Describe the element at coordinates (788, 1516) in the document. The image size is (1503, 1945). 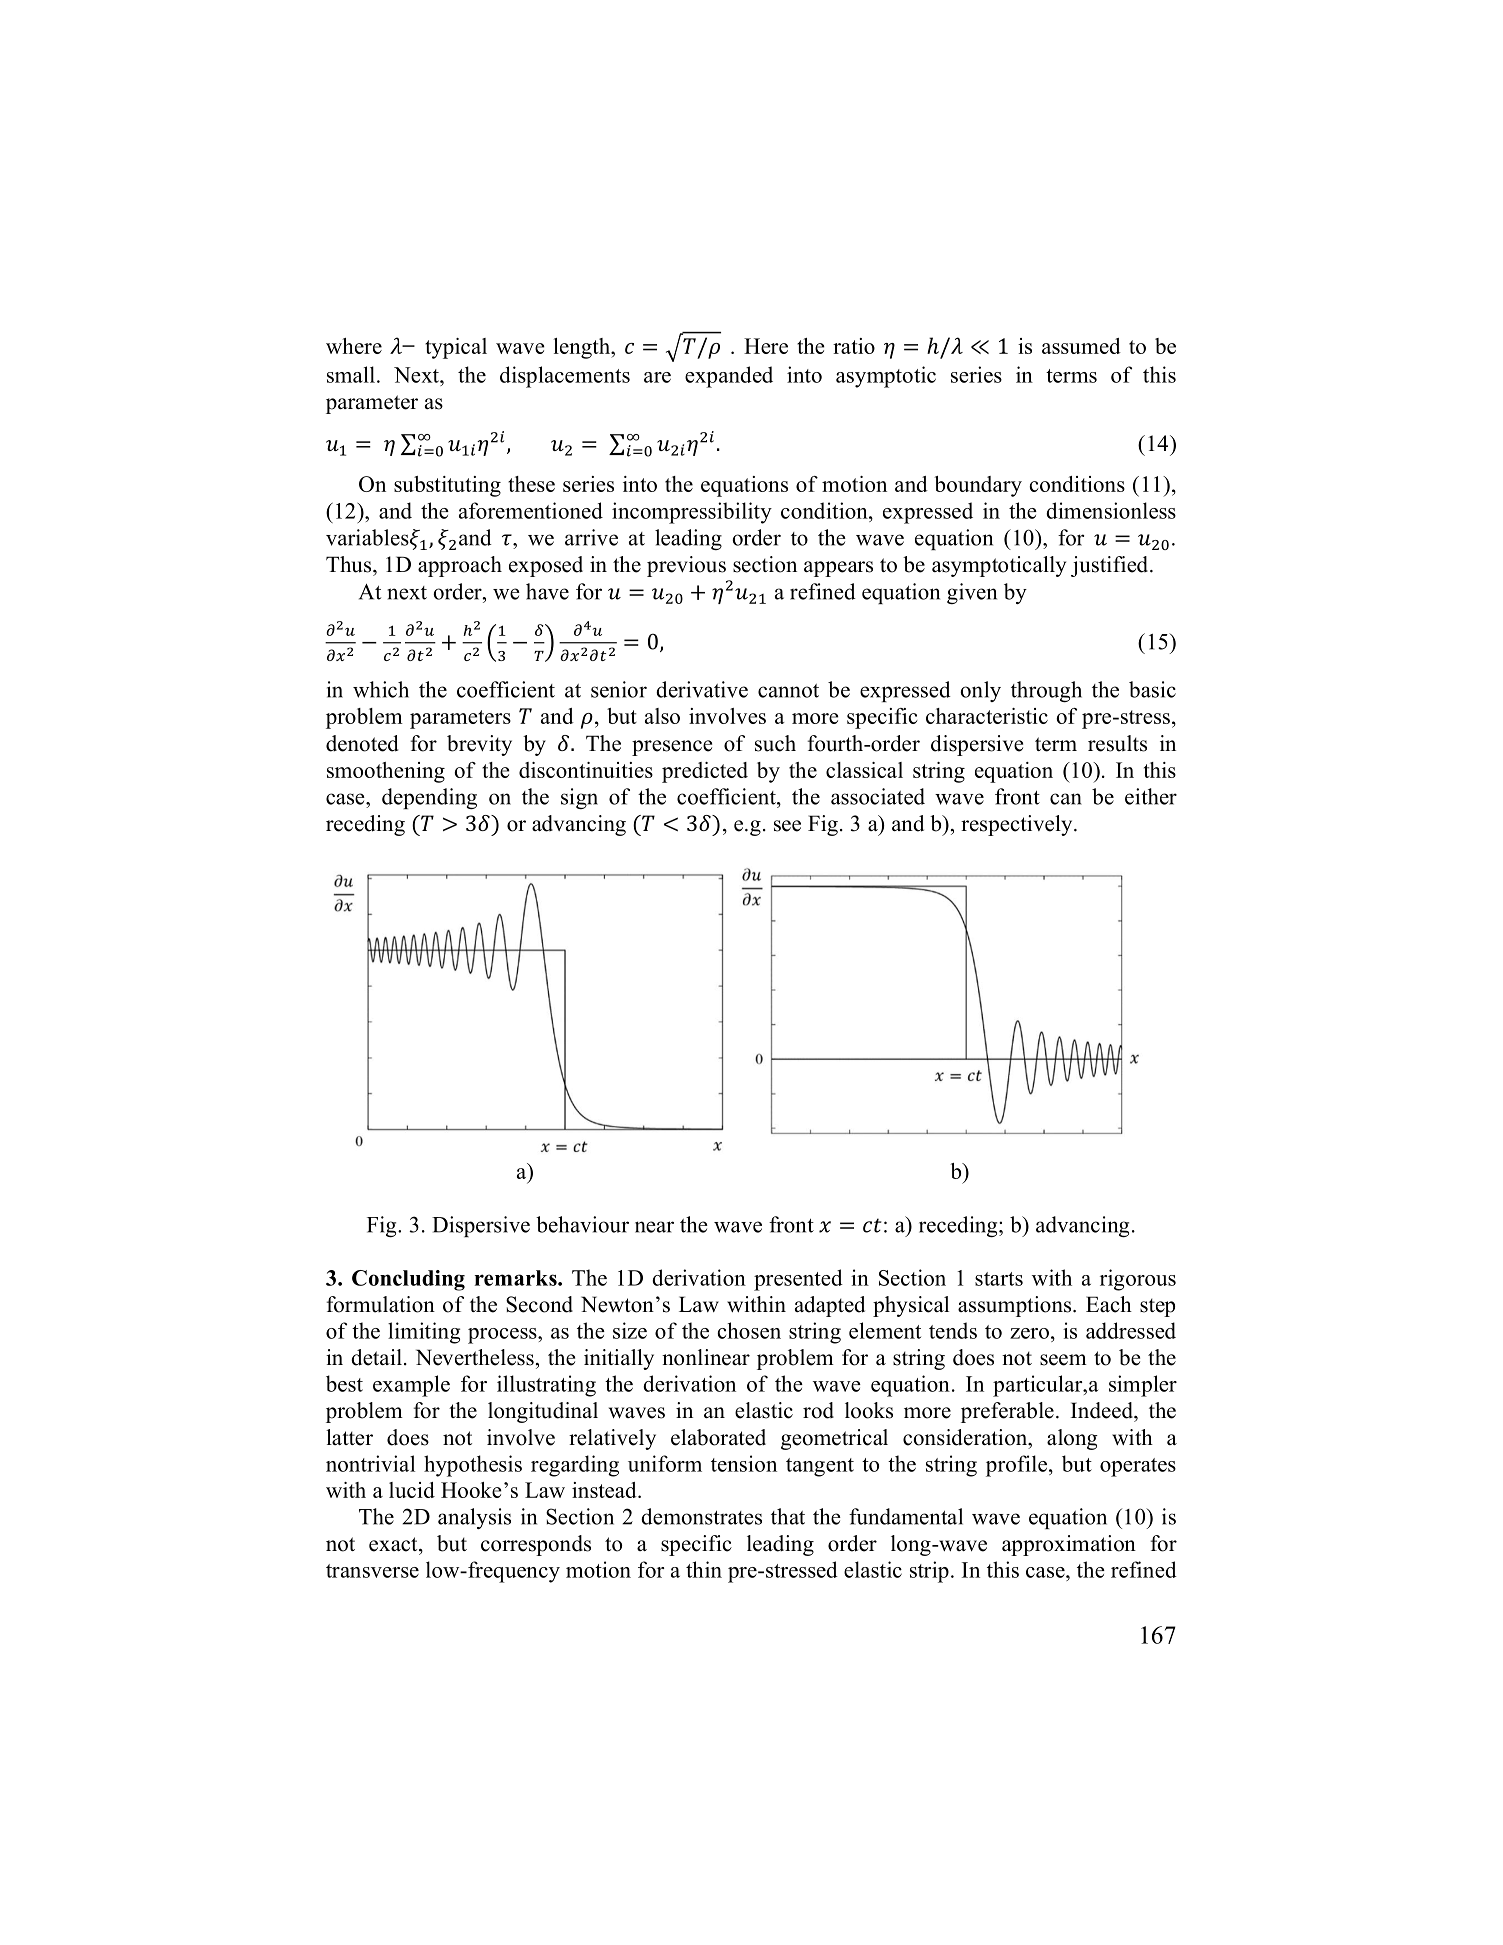
I see `that` at that location.
